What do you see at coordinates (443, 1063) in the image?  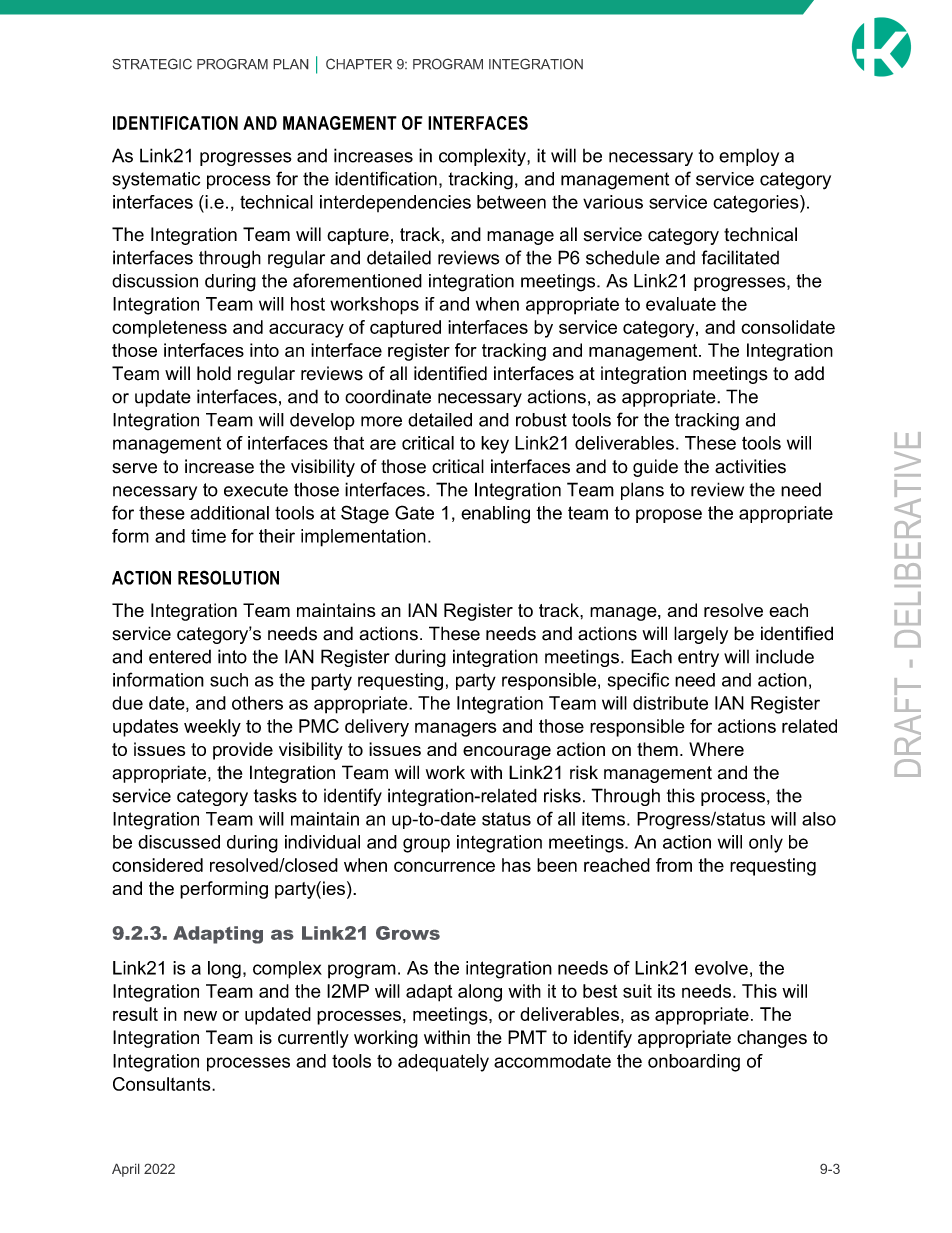 I see `adequately` at bounding box center [443, 1063].
